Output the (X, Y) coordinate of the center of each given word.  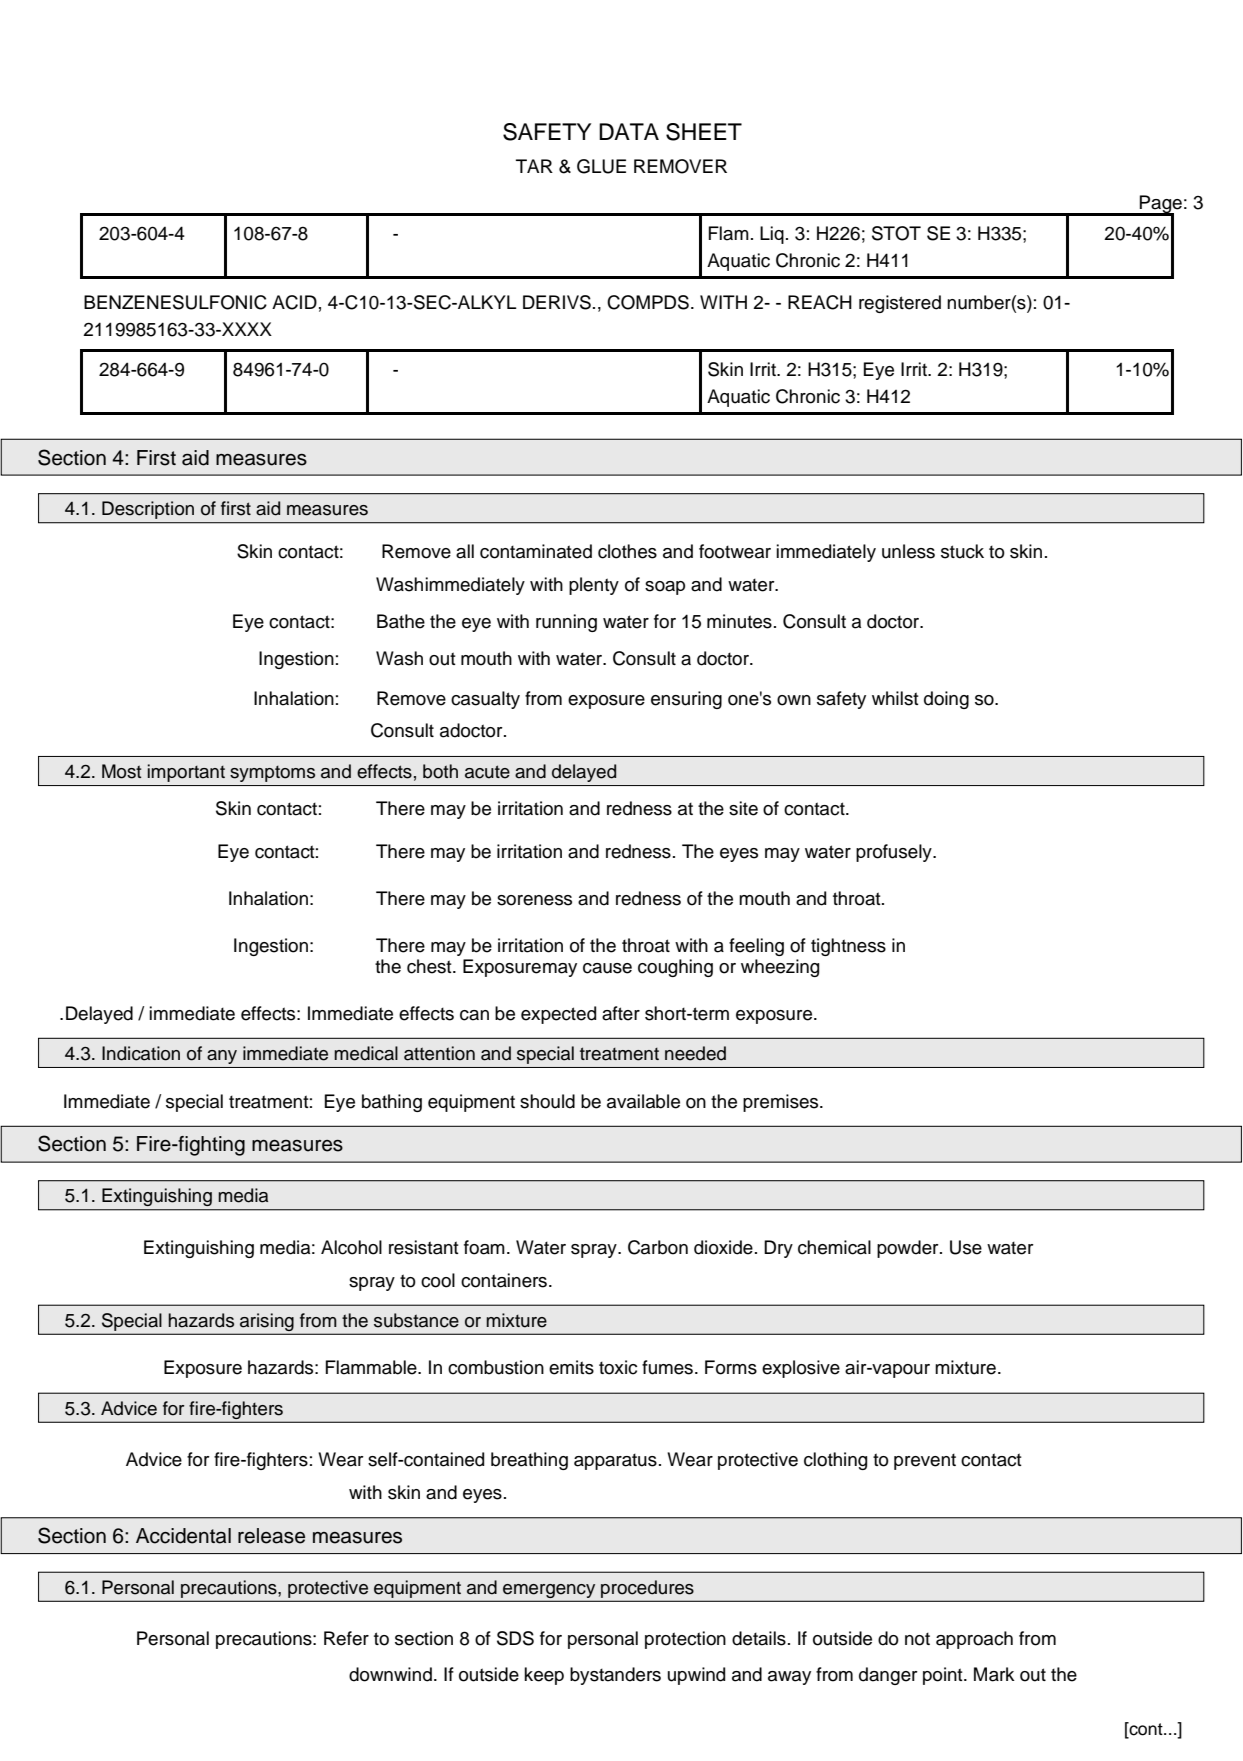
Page (1160, 205)
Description (148, 510)
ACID (294, 302)
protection (685, 1640)
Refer (346, 1638)
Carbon (658, 1247)
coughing (675, 968)
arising (267, 1323)
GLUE (601, 166)
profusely (895, 853)
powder (909, 1249)
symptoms (272, 774)
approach (974, 1640)
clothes (627, 551)
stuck (962, 551)
